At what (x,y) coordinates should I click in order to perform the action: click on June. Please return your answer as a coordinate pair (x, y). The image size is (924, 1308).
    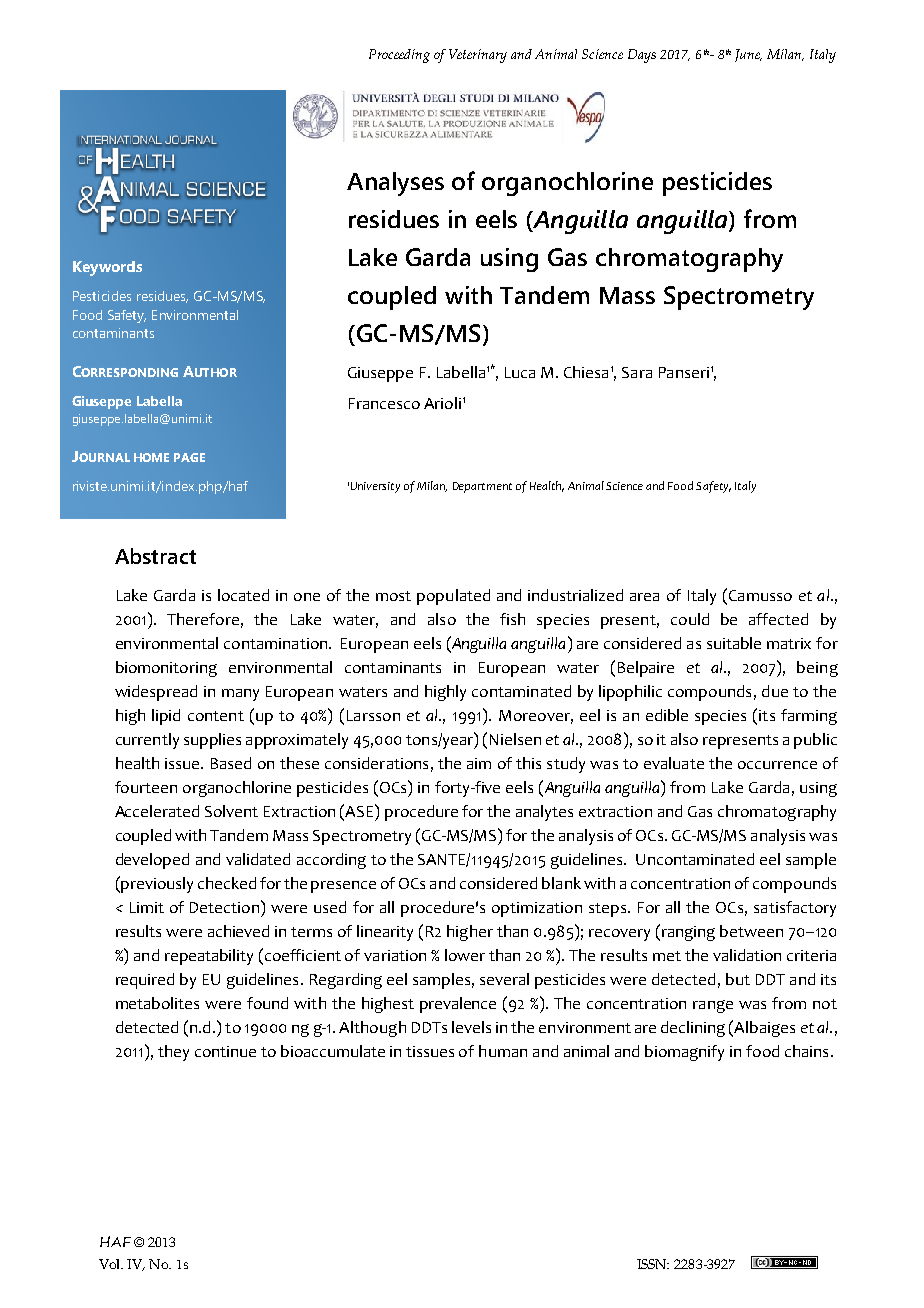
    Looking at the image, I should click on (748, 55).
